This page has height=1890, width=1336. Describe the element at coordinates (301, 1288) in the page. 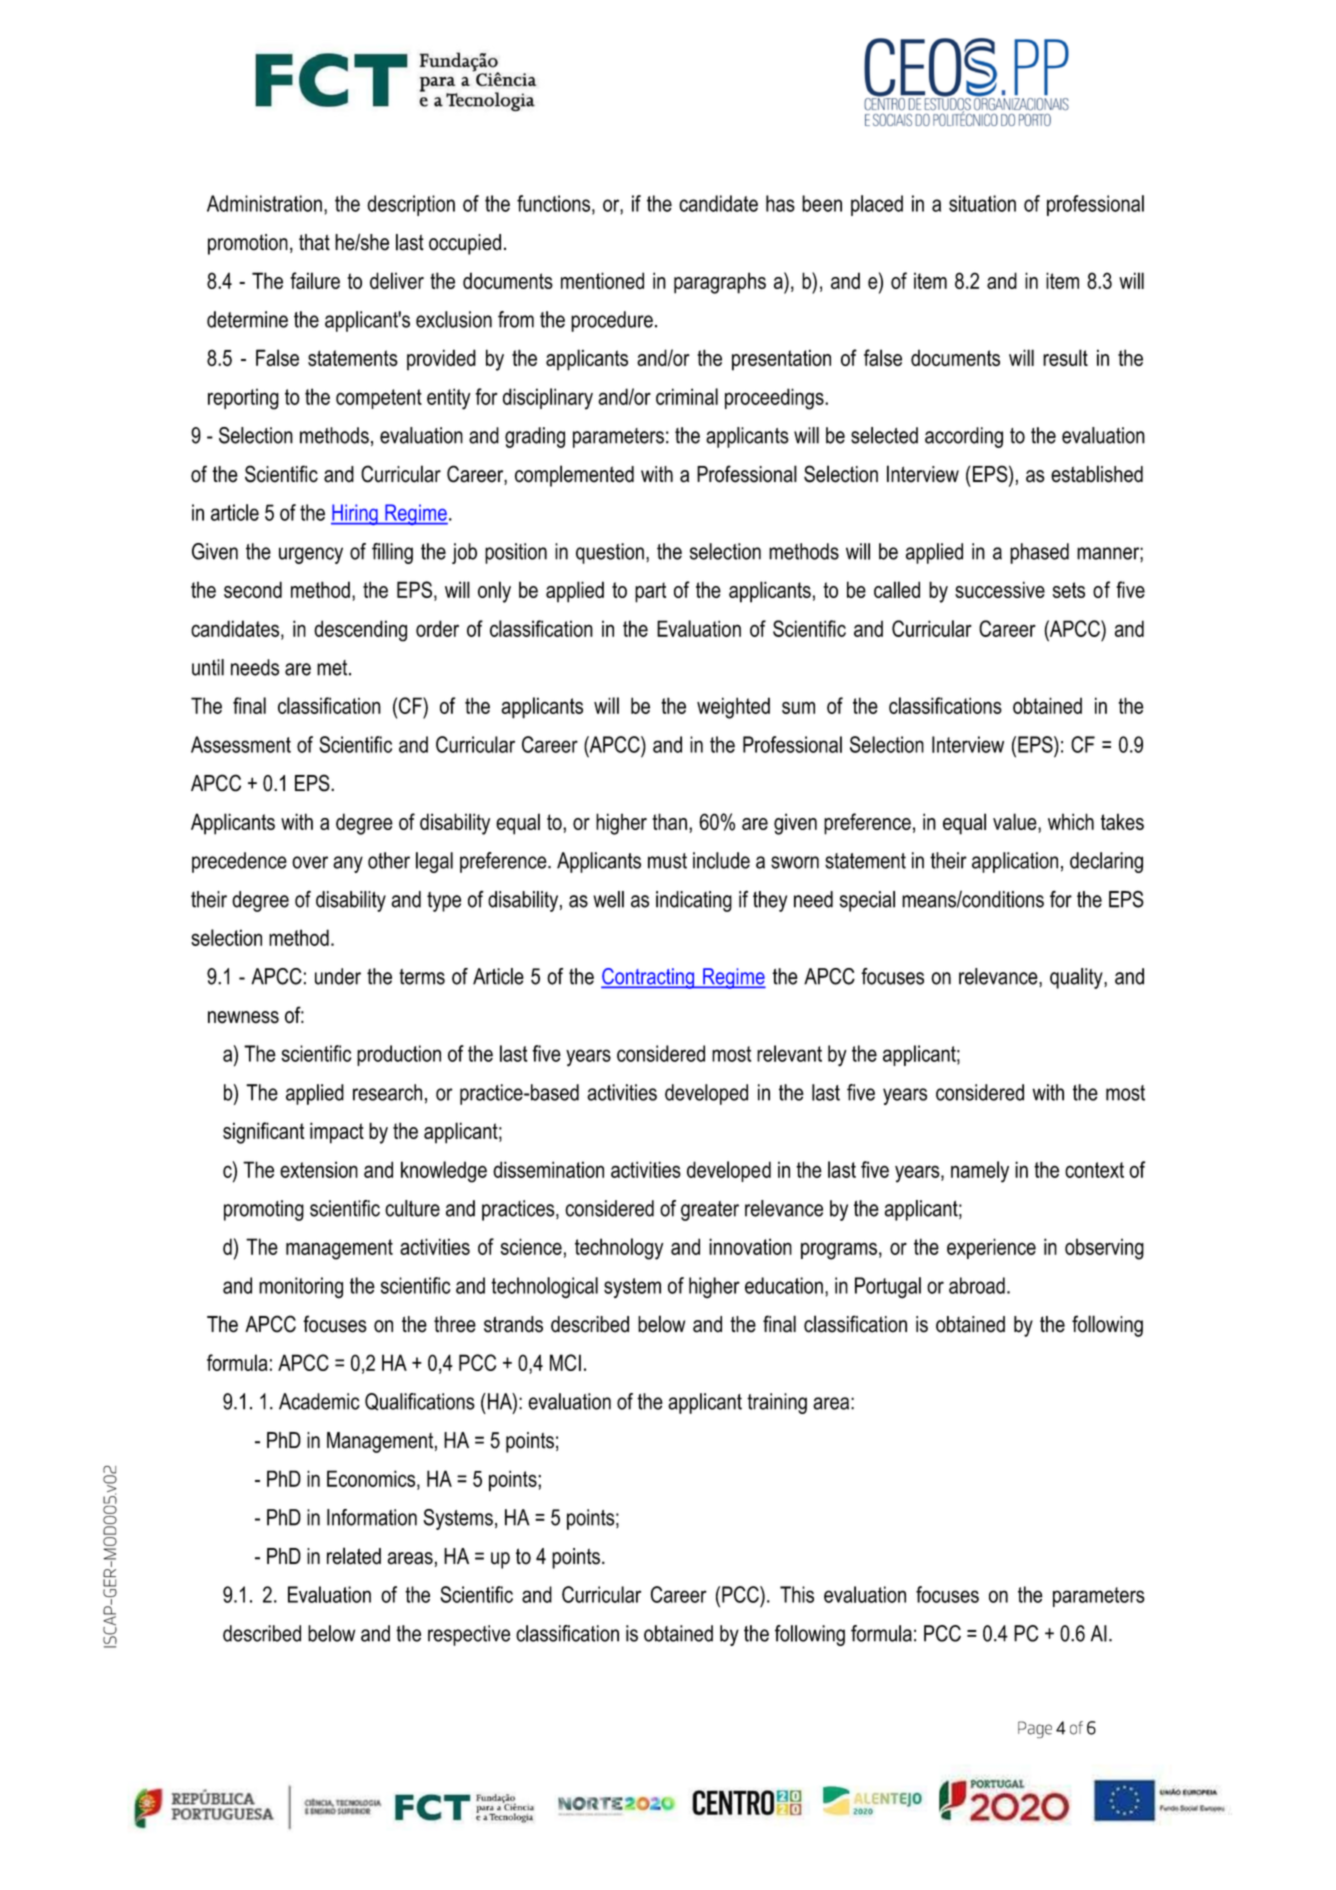

I see `monitoring` at that location.
